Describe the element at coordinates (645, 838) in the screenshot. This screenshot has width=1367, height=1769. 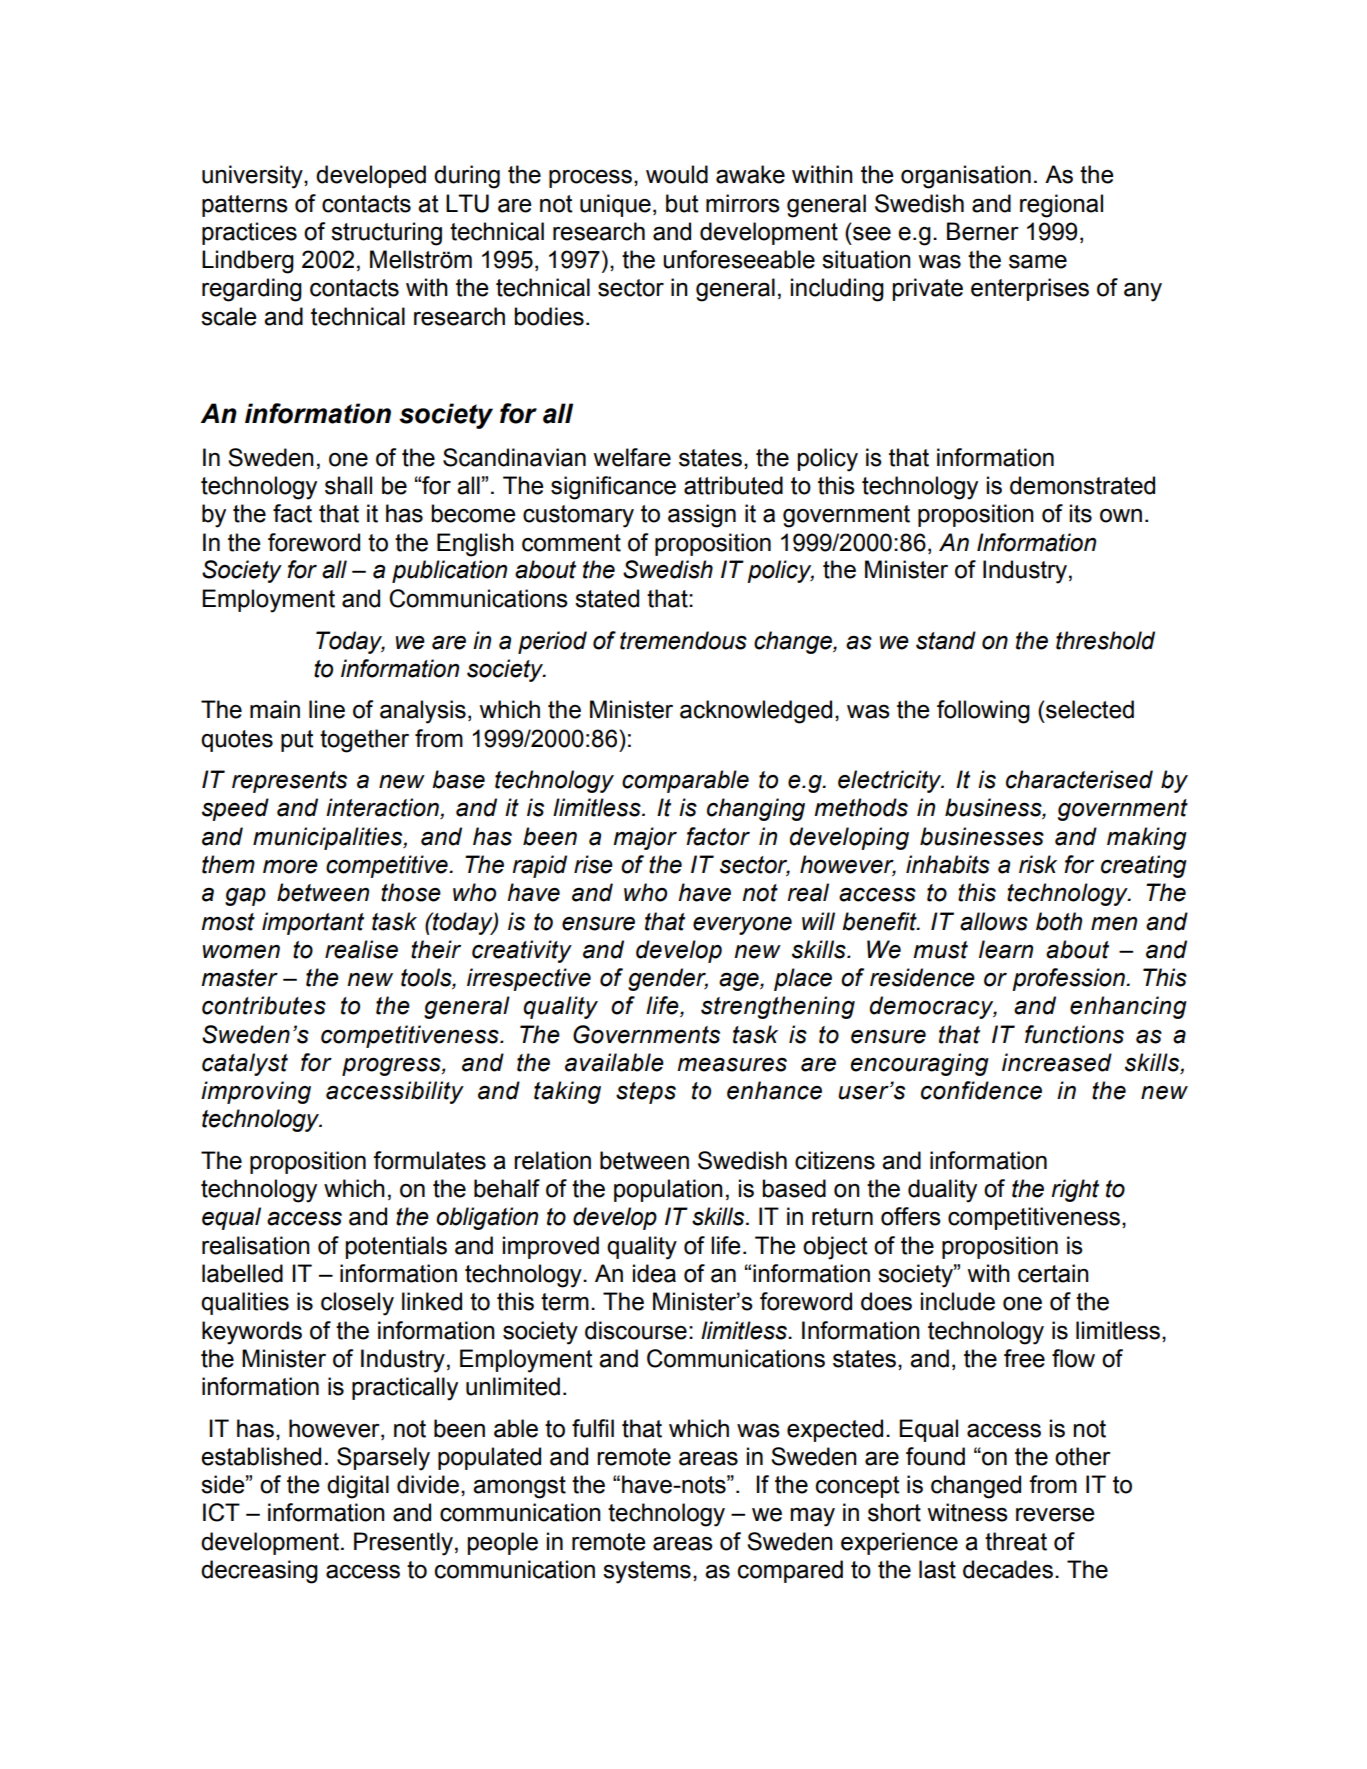
I see `major` at that location.
